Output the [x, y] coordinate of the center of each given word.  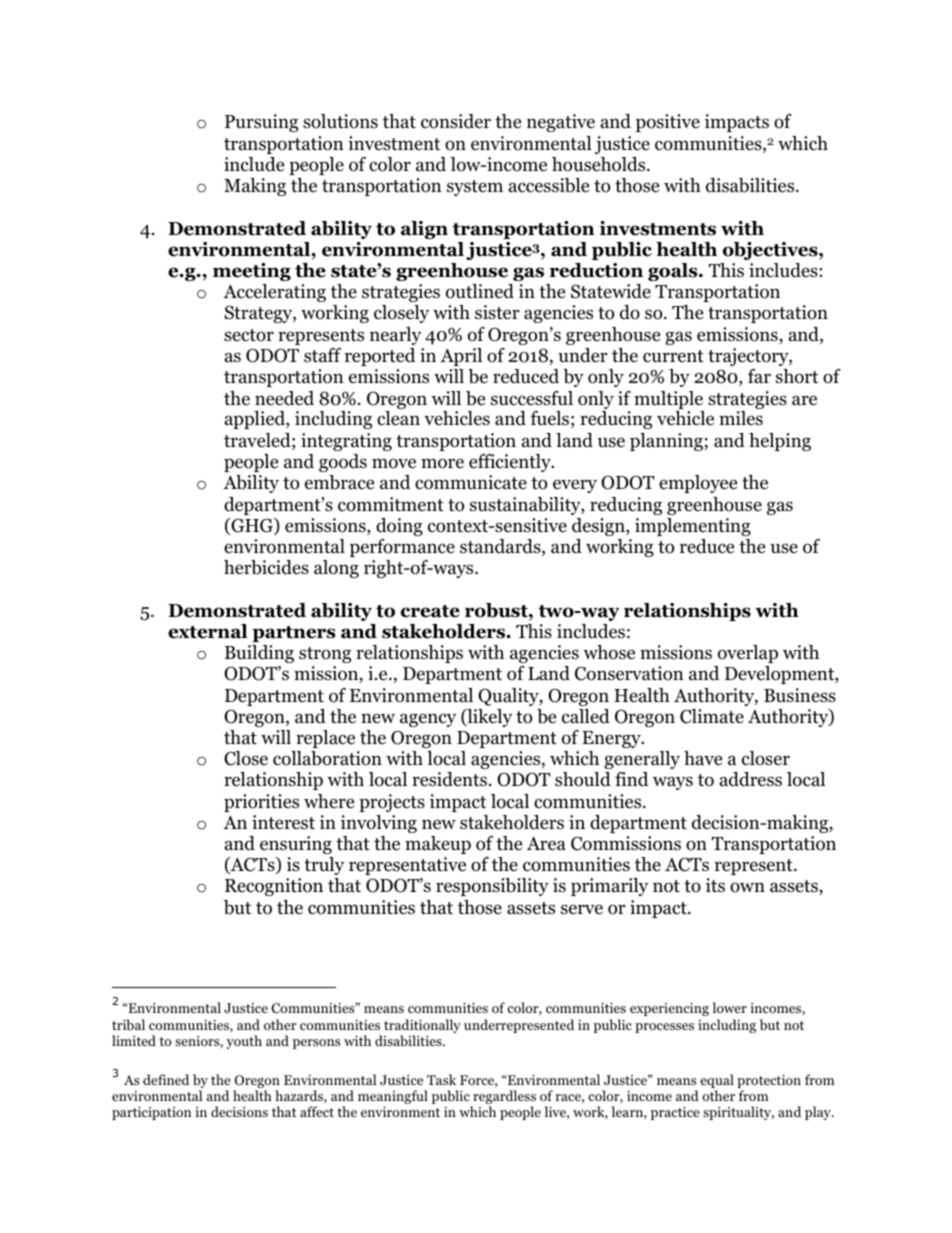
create [430, 611]
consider [456, 121]
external [208, 631]
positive [668, 123]
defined [166, 1079]
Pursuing [261, 123]
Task [441, 1079]
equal [717, 1081]
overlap [748, 654]
